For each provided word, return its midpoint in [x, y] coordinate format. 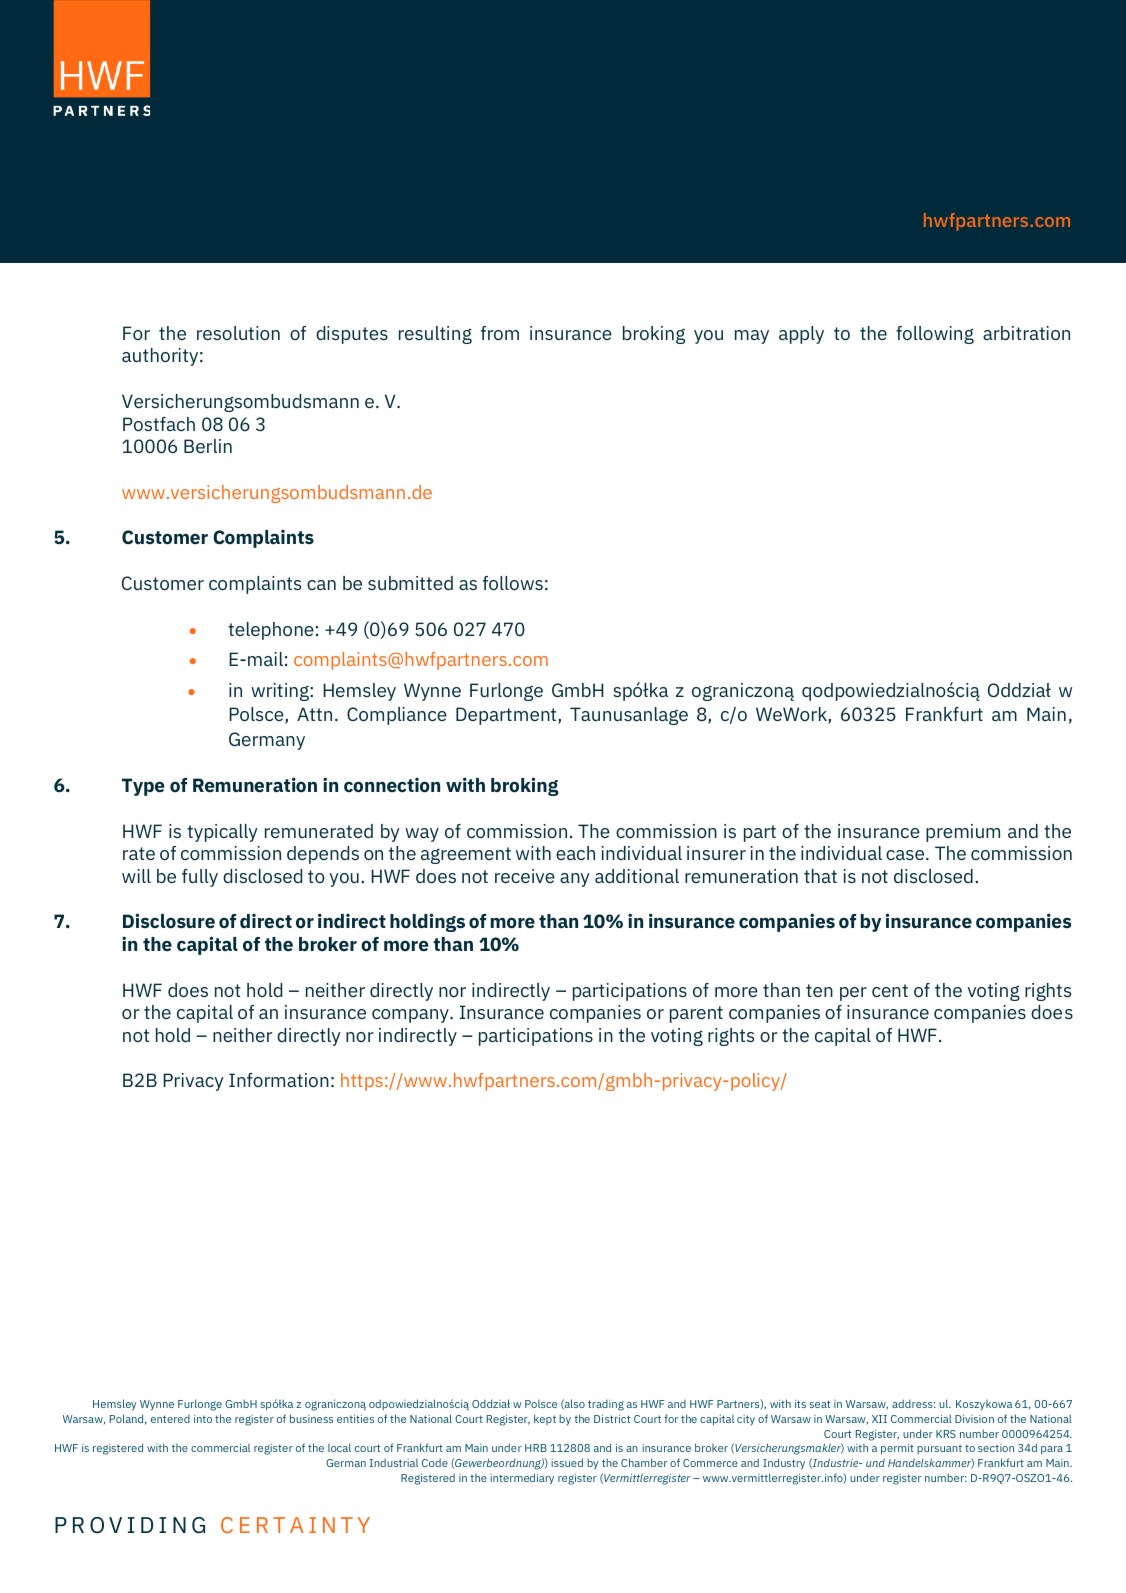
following [935, 335]
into [203, 1418]
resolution [238, 333]
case [906, 855]
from [500, 333]
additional [637, 876]
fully [200, 878]
